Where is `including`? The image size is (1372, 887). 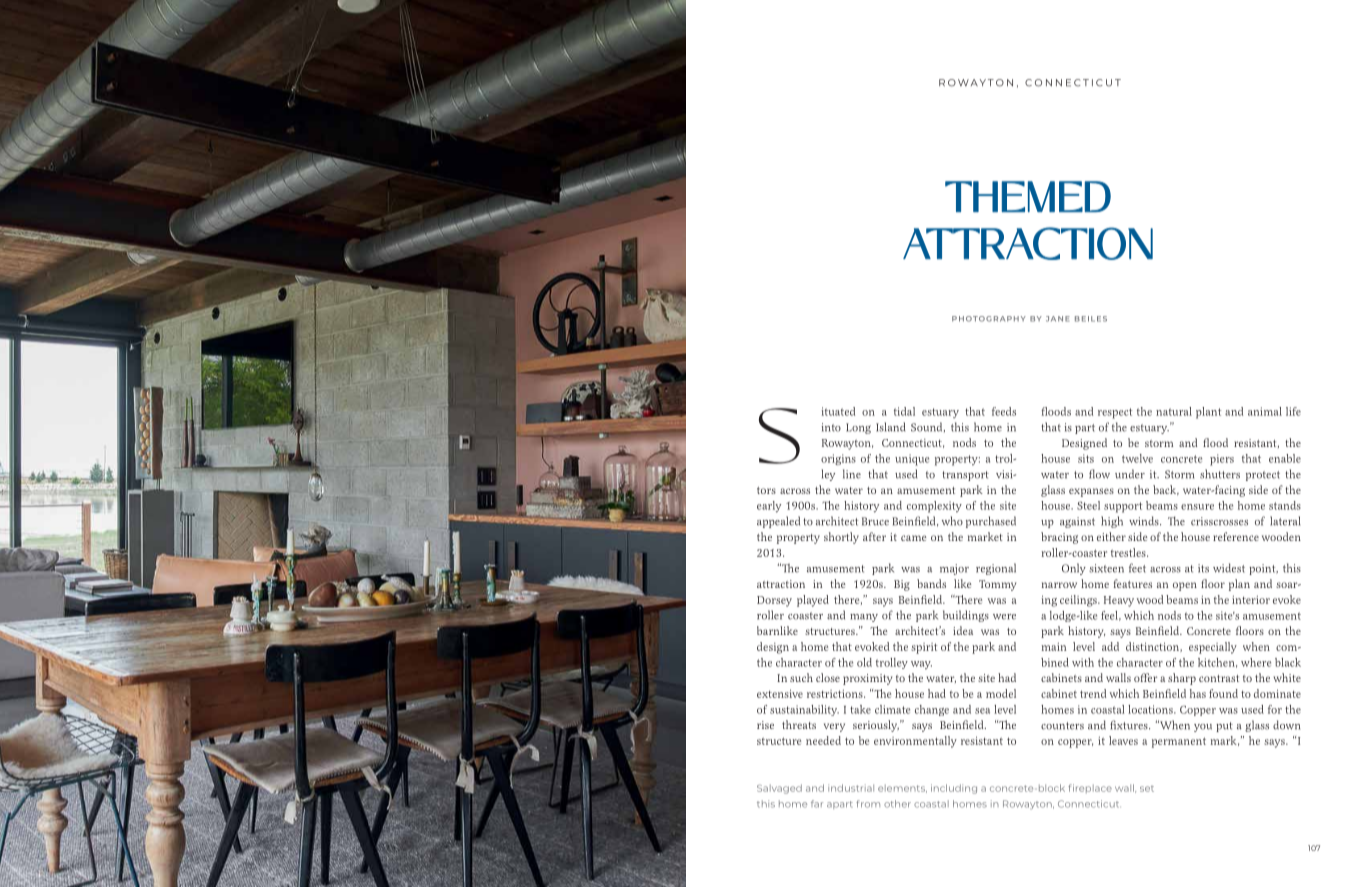 including is located at coordinates (954, 789).
